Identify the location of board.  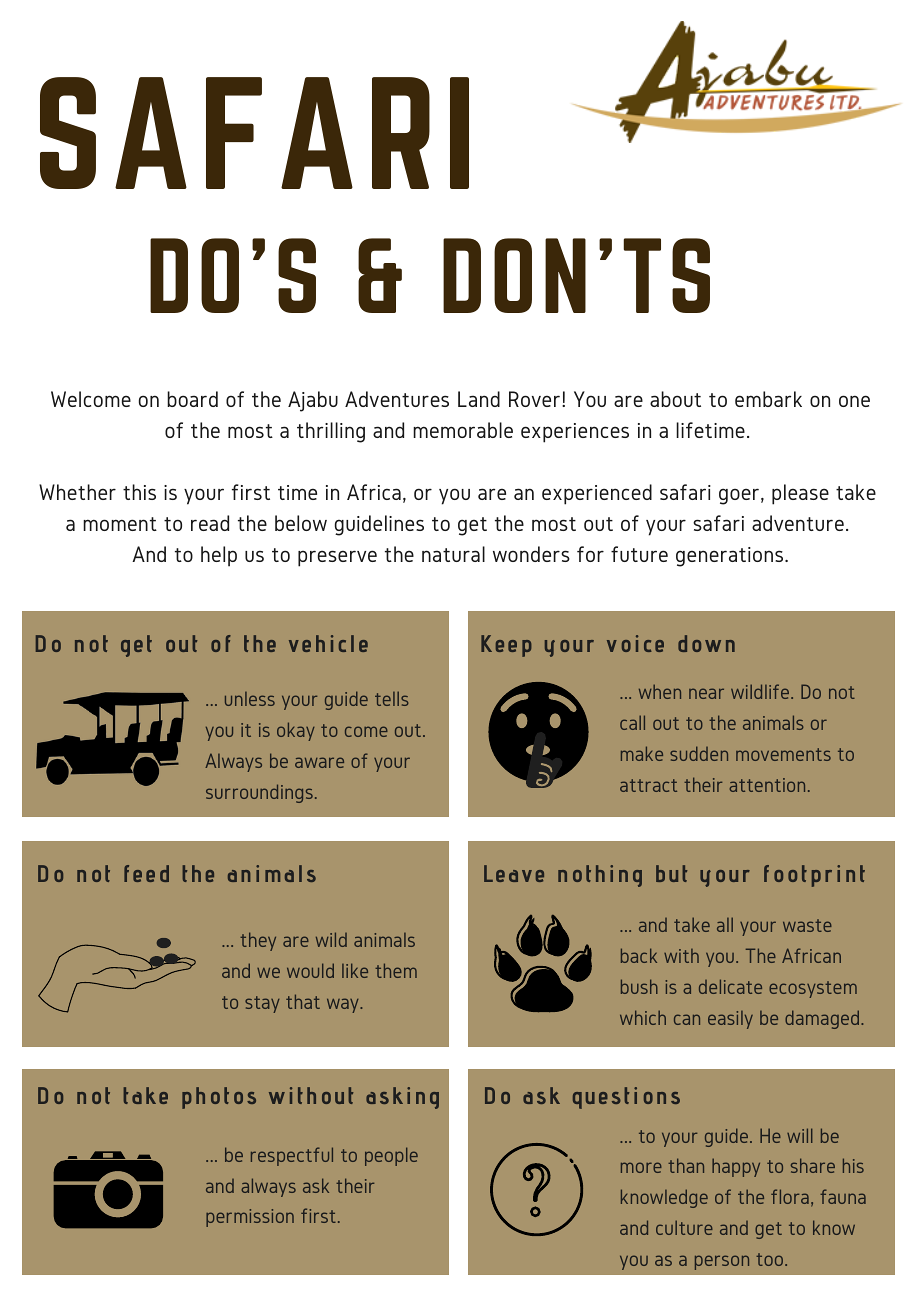
(192, 399).
